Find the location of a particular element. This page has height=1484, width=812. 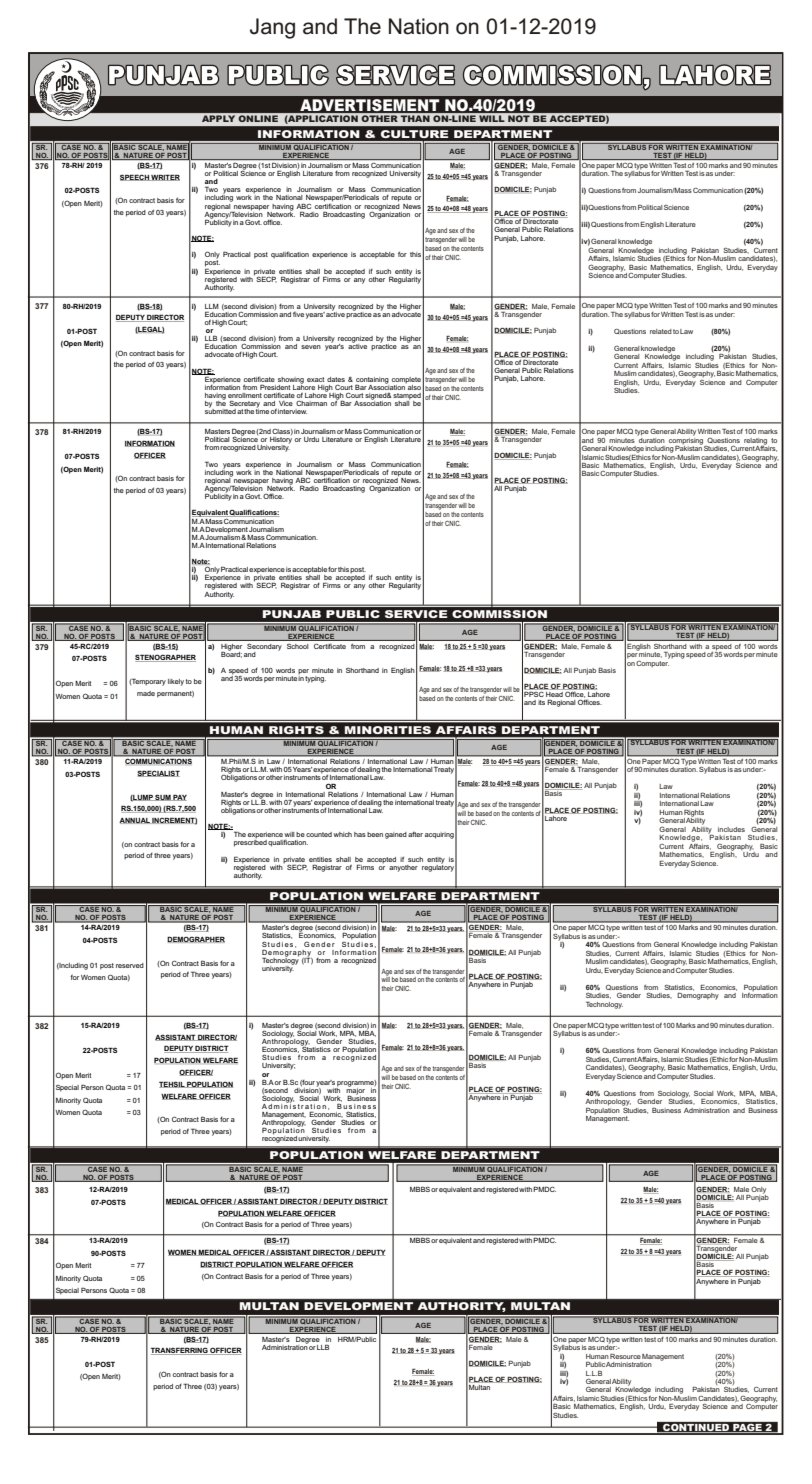

seven is located at coordinates (311, 347).
